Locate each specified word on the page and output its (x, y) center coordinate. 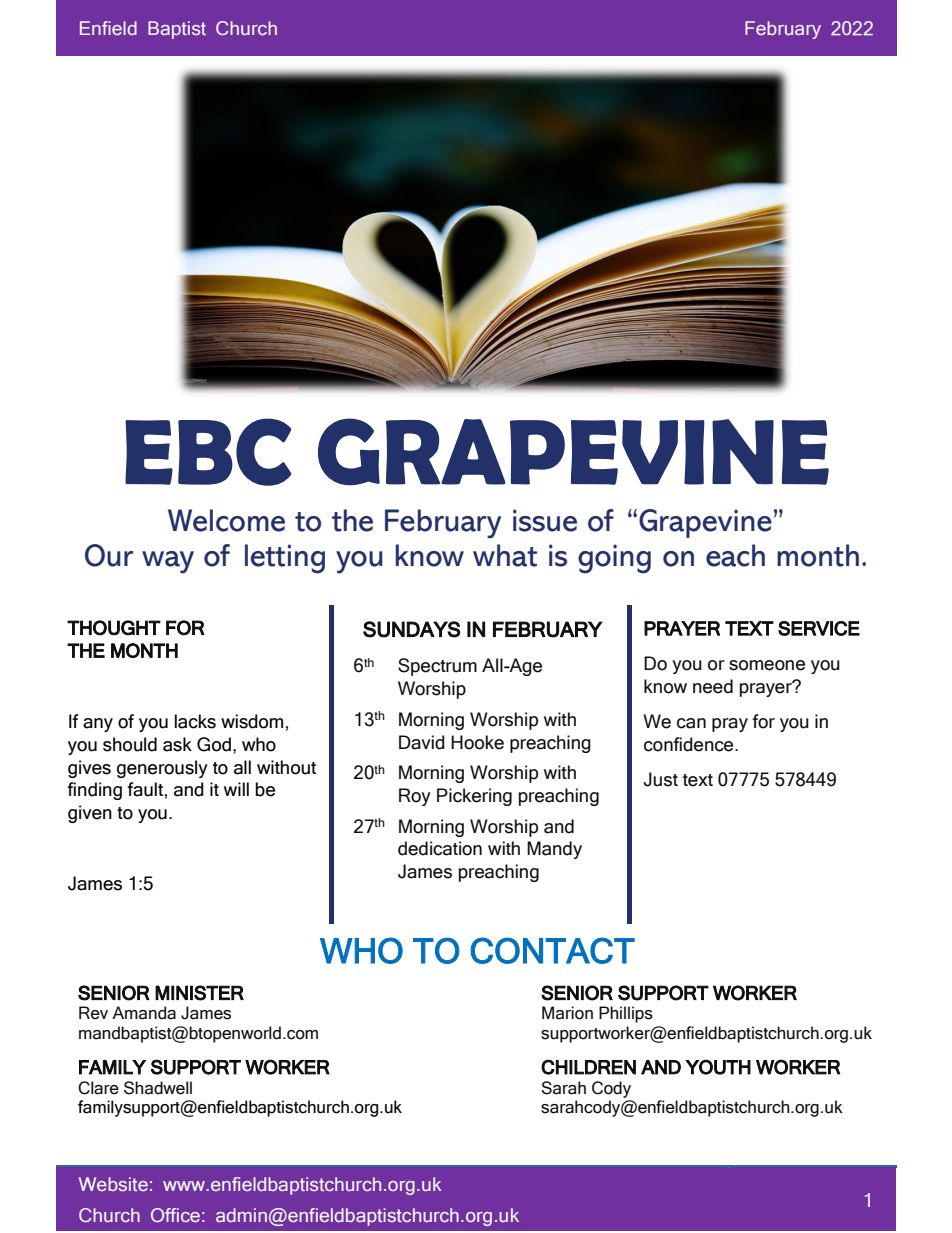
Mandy (554, 850)
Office (175, 1215)
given (90, 814)
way (168, 562)
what (505, 555)
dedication (440, 848)
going (614, 559)
